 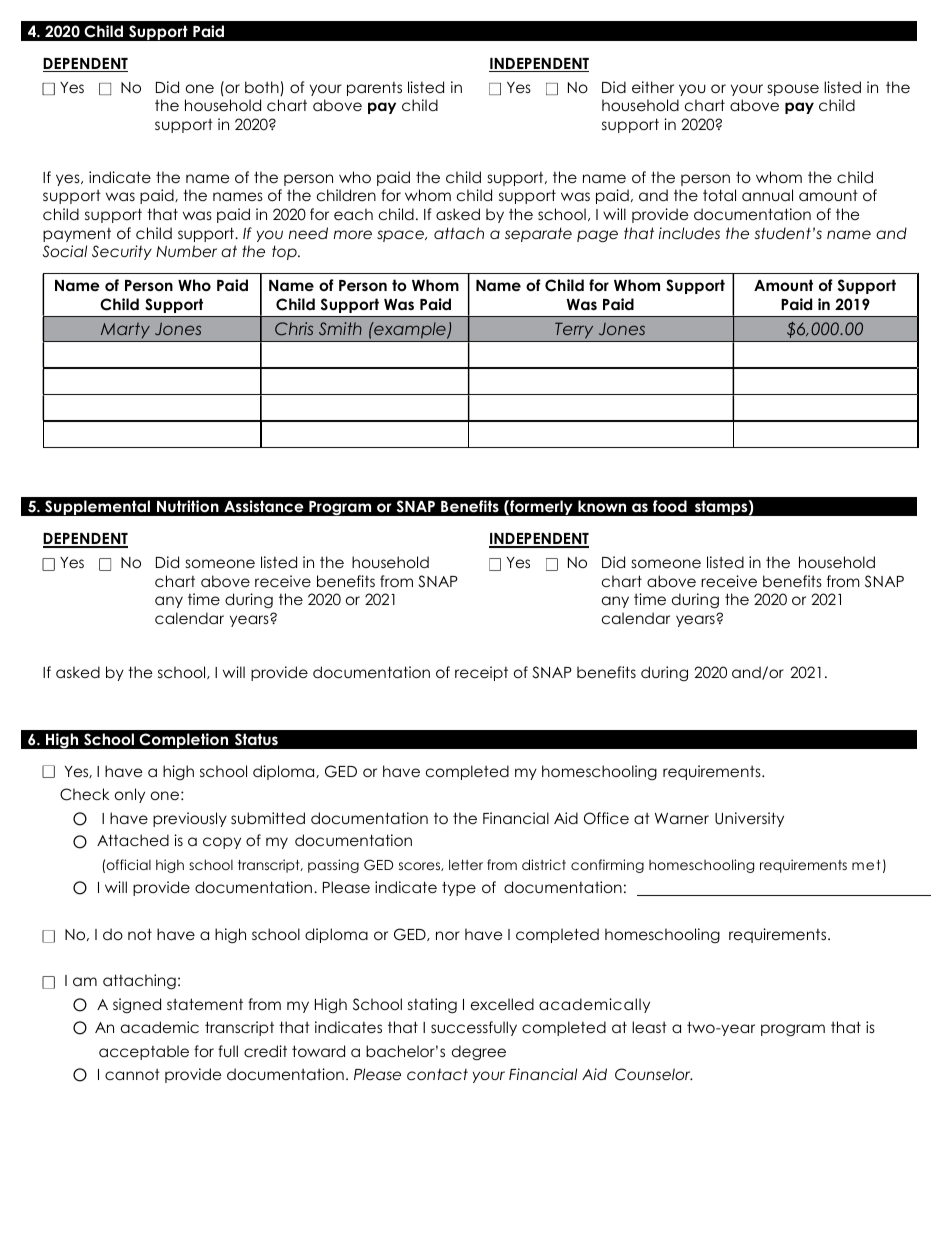 What do you see at coordinates (749, 819) in the document?
I see `University` at bounding box center [749, 819].
